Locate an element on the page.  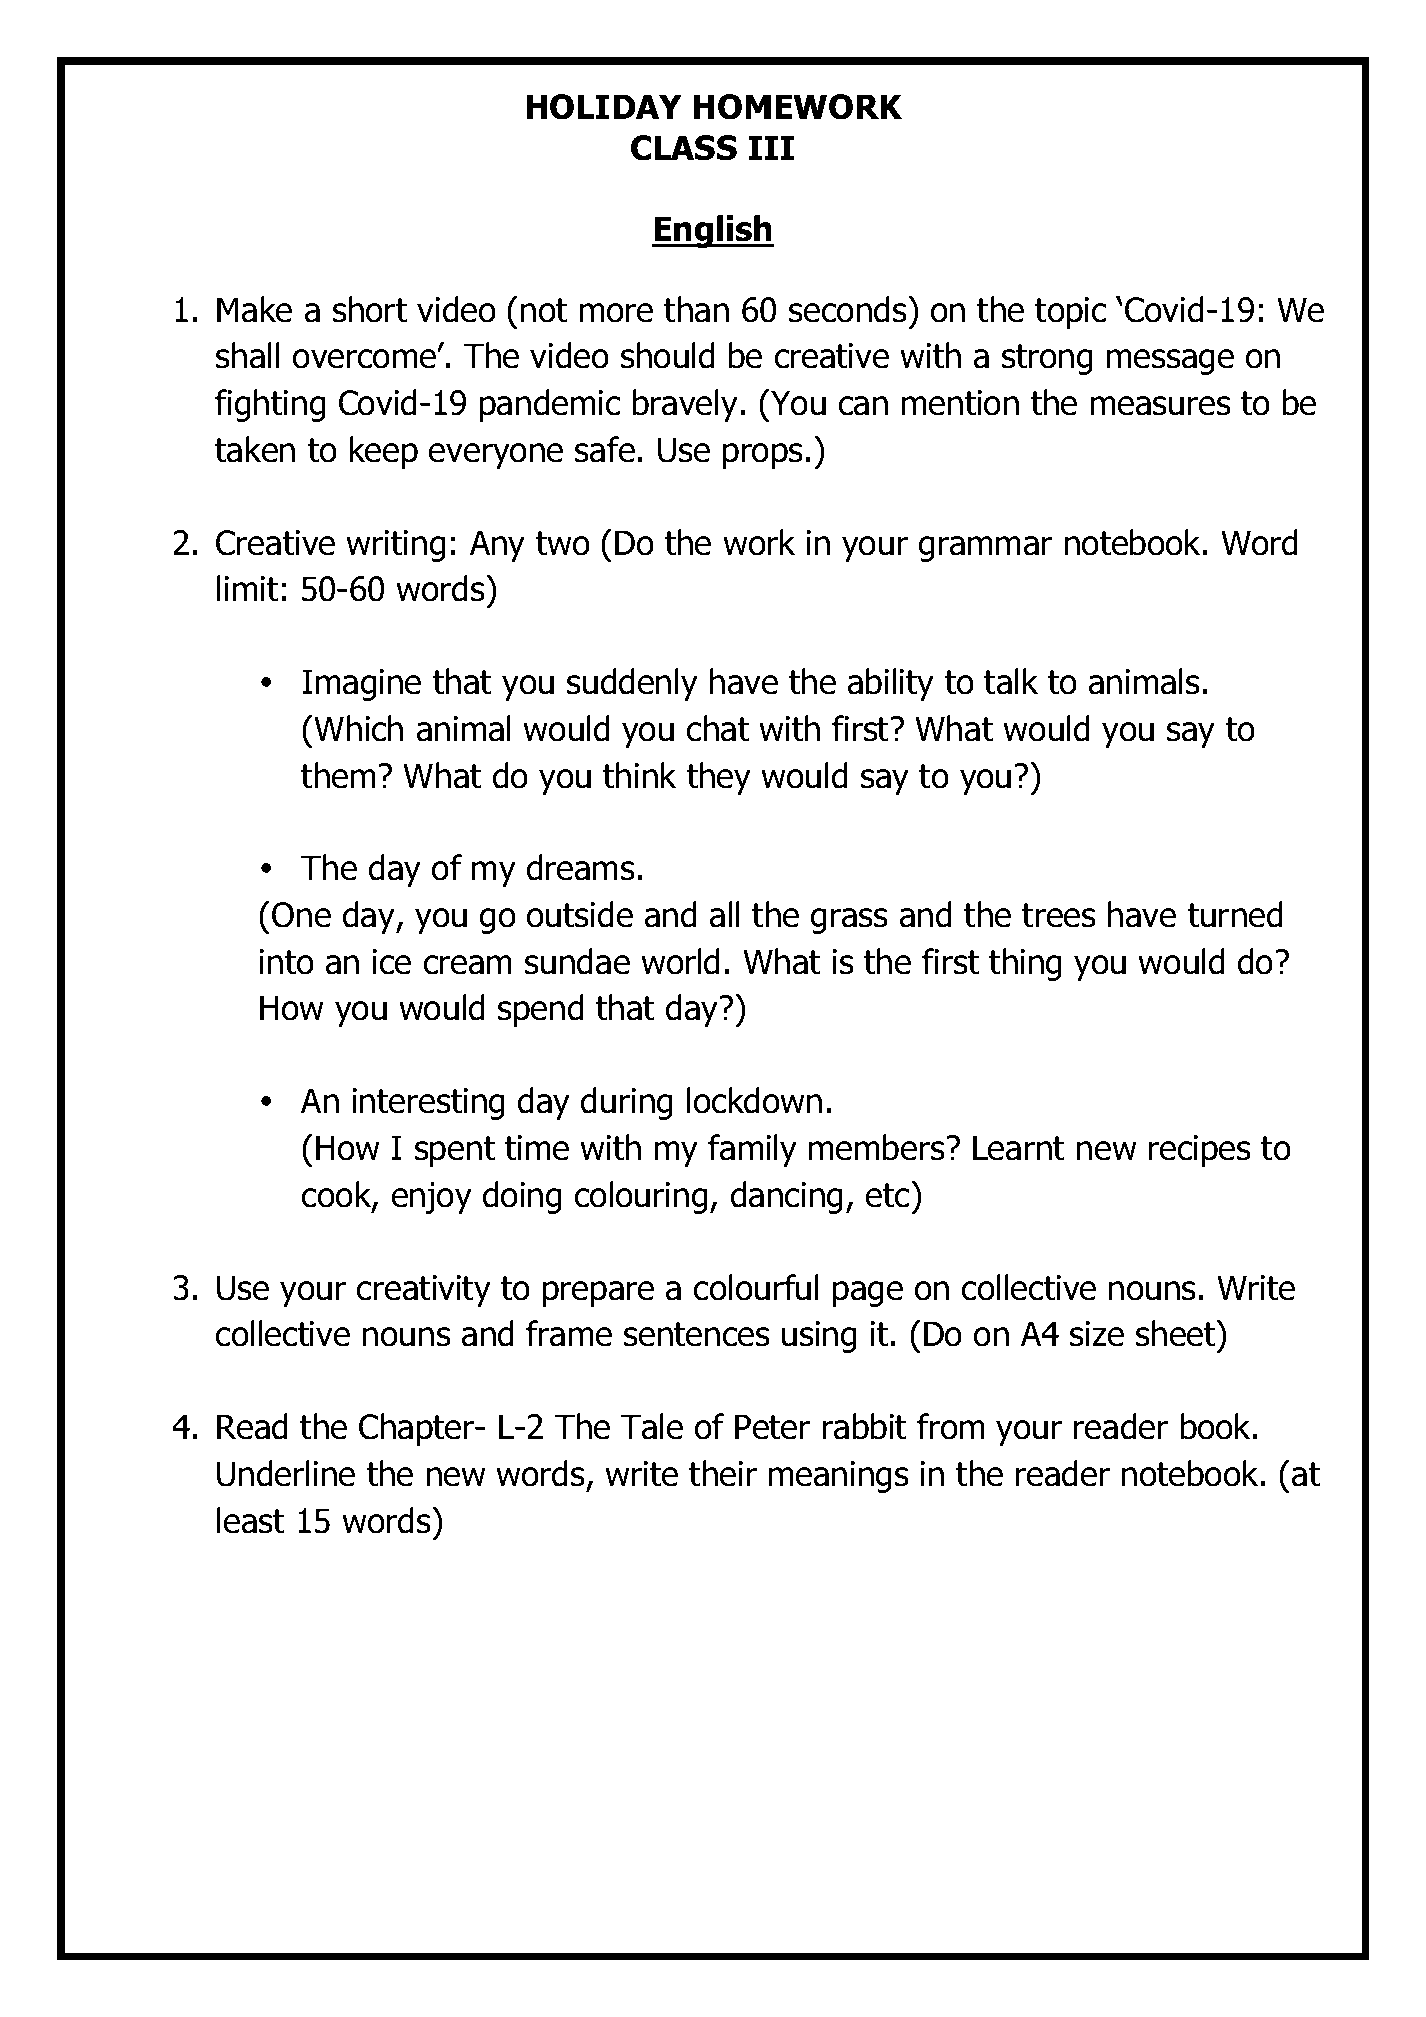
they is located at coordinates (719, 778).
